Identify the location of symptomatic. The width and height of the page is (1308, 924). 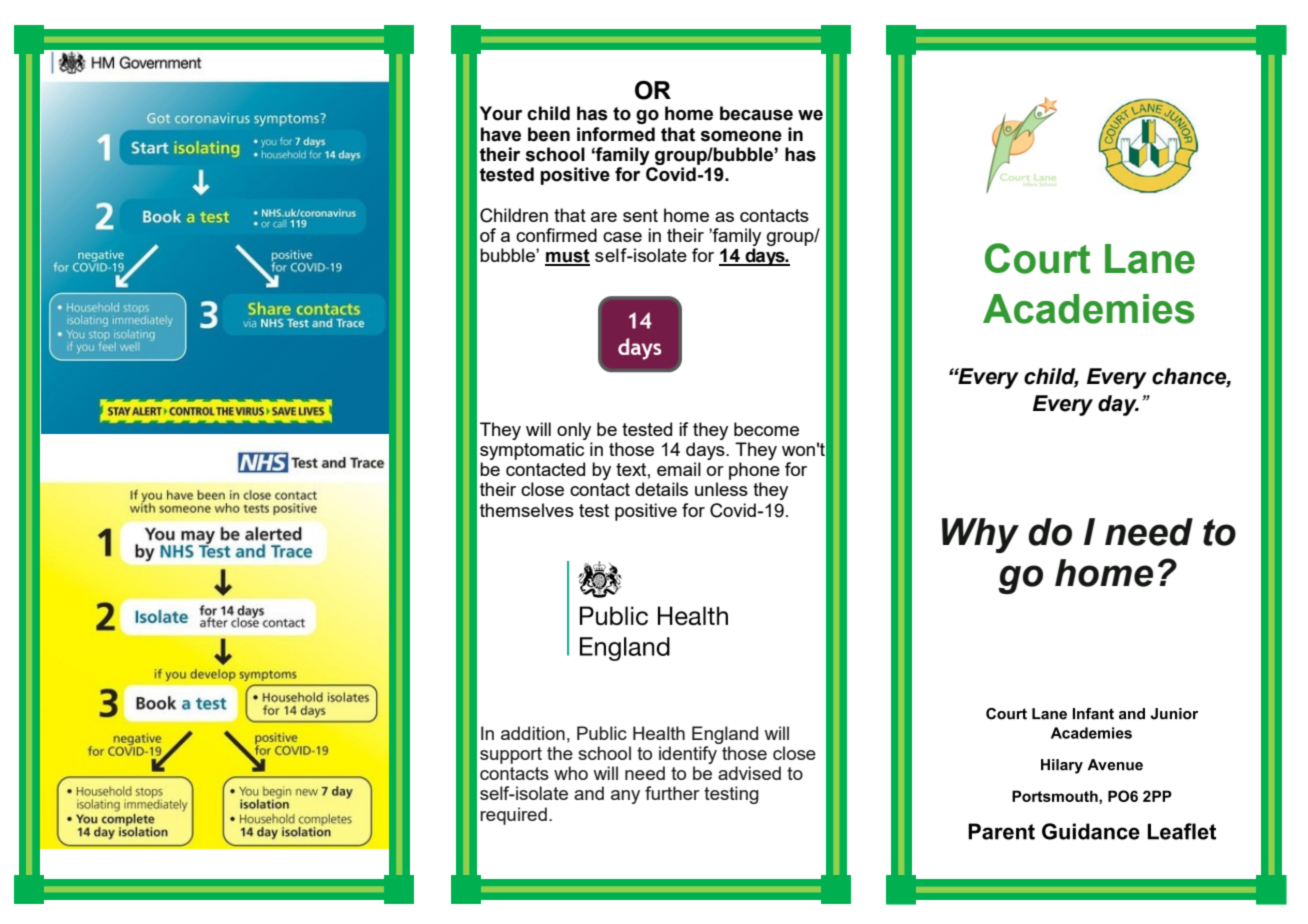
(532, 451).
